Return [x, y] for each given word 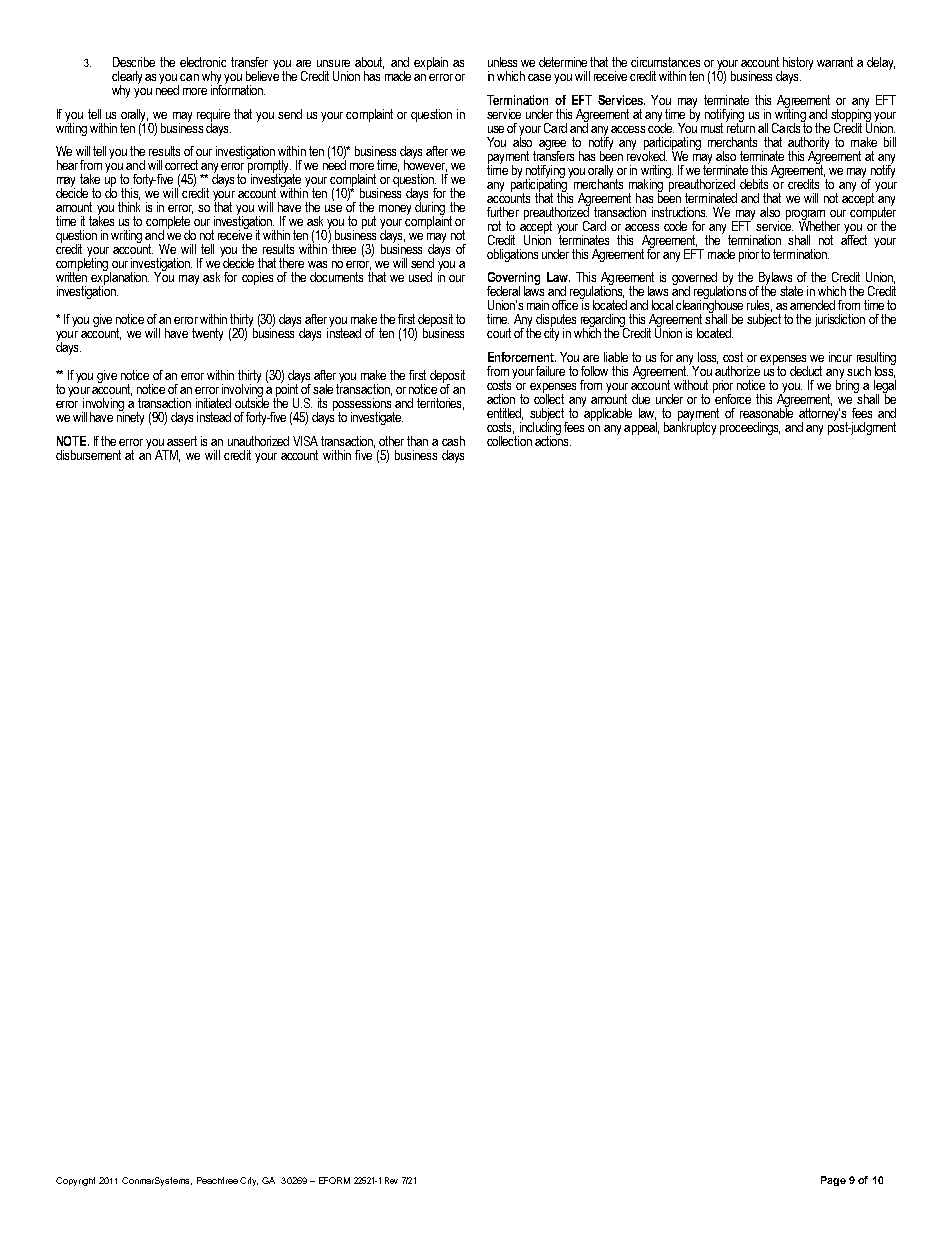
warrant [835, 62]
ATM [167, 456]
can [189, 77]
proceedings [750, 428]
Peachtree [217, 1180]
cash [453, 441]
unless [502, 62]
